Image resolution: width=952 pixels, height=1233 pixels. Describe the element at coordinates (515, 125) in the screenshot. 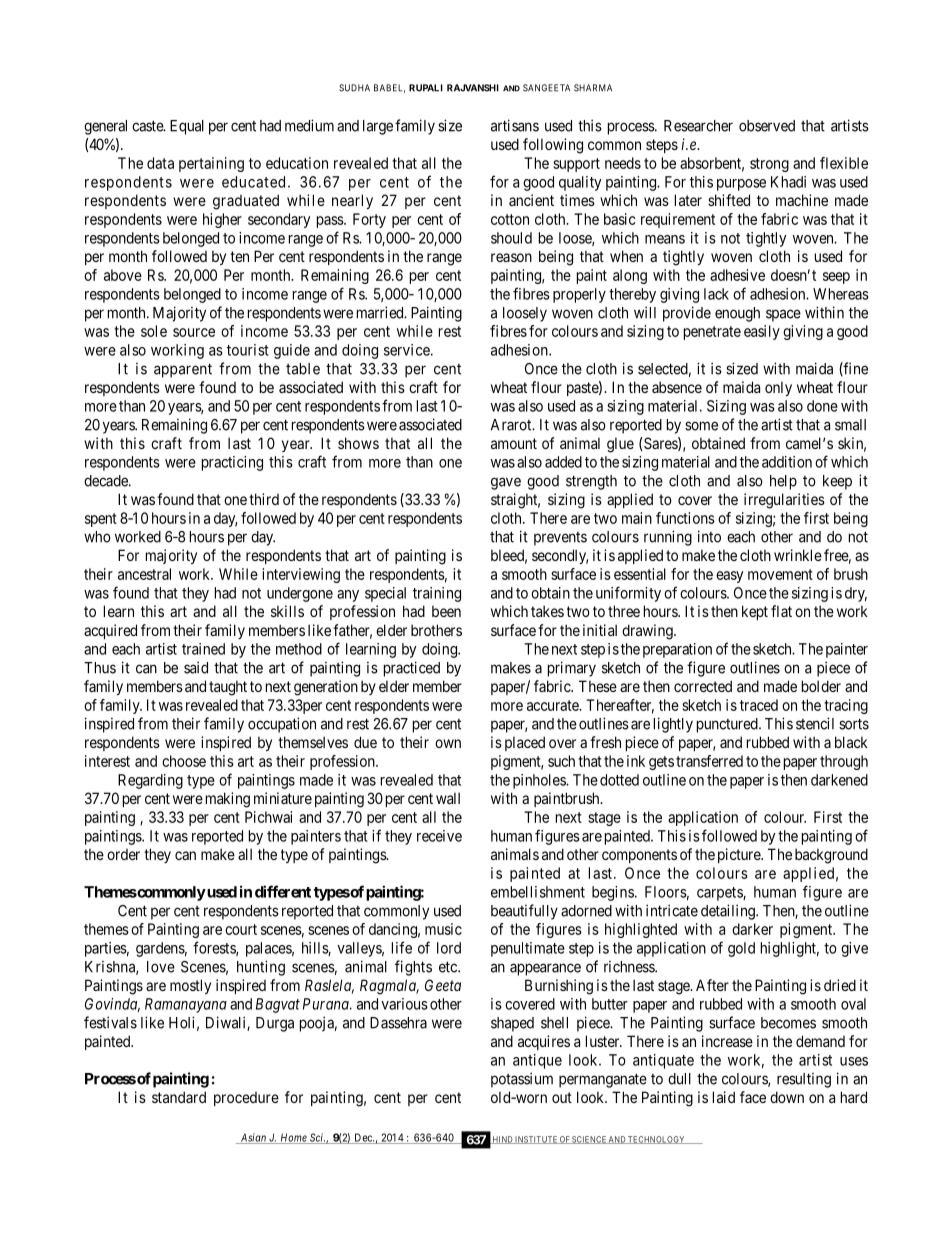

I see `artisans` at that location.
